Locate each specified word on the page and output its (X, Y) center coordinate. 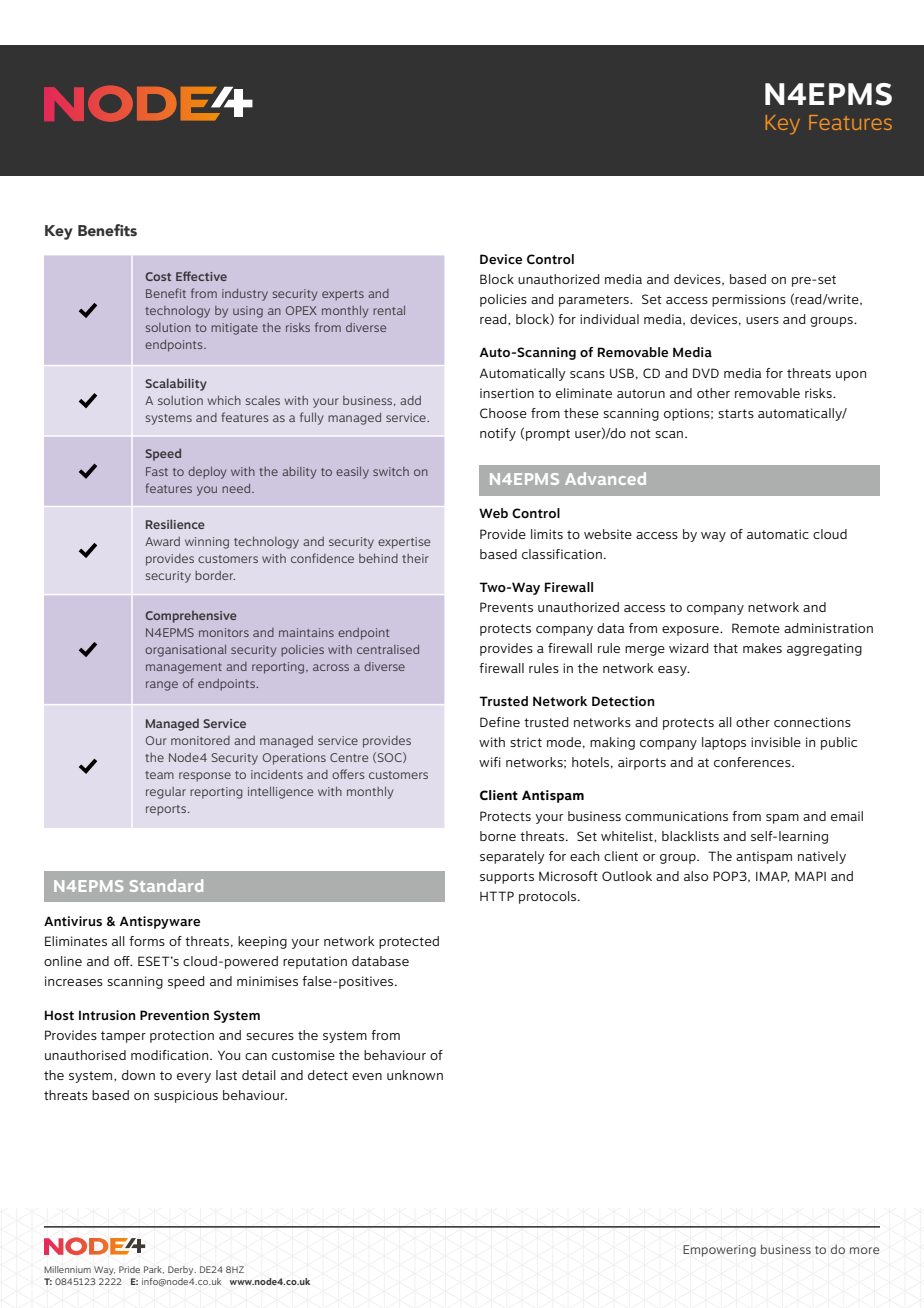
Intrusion (107, 1015)
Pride (129, 1269)
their (415, 558)
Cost (158, 276)
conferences (753, 762)
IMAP (772, 876)
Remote (756, 628)
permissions (749, 300)
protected (409, 942)
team (159, 775)
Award (162, 541)
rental (389, 310)
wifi (490, 762)
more (865, 1250)
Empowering (719, 1251)
